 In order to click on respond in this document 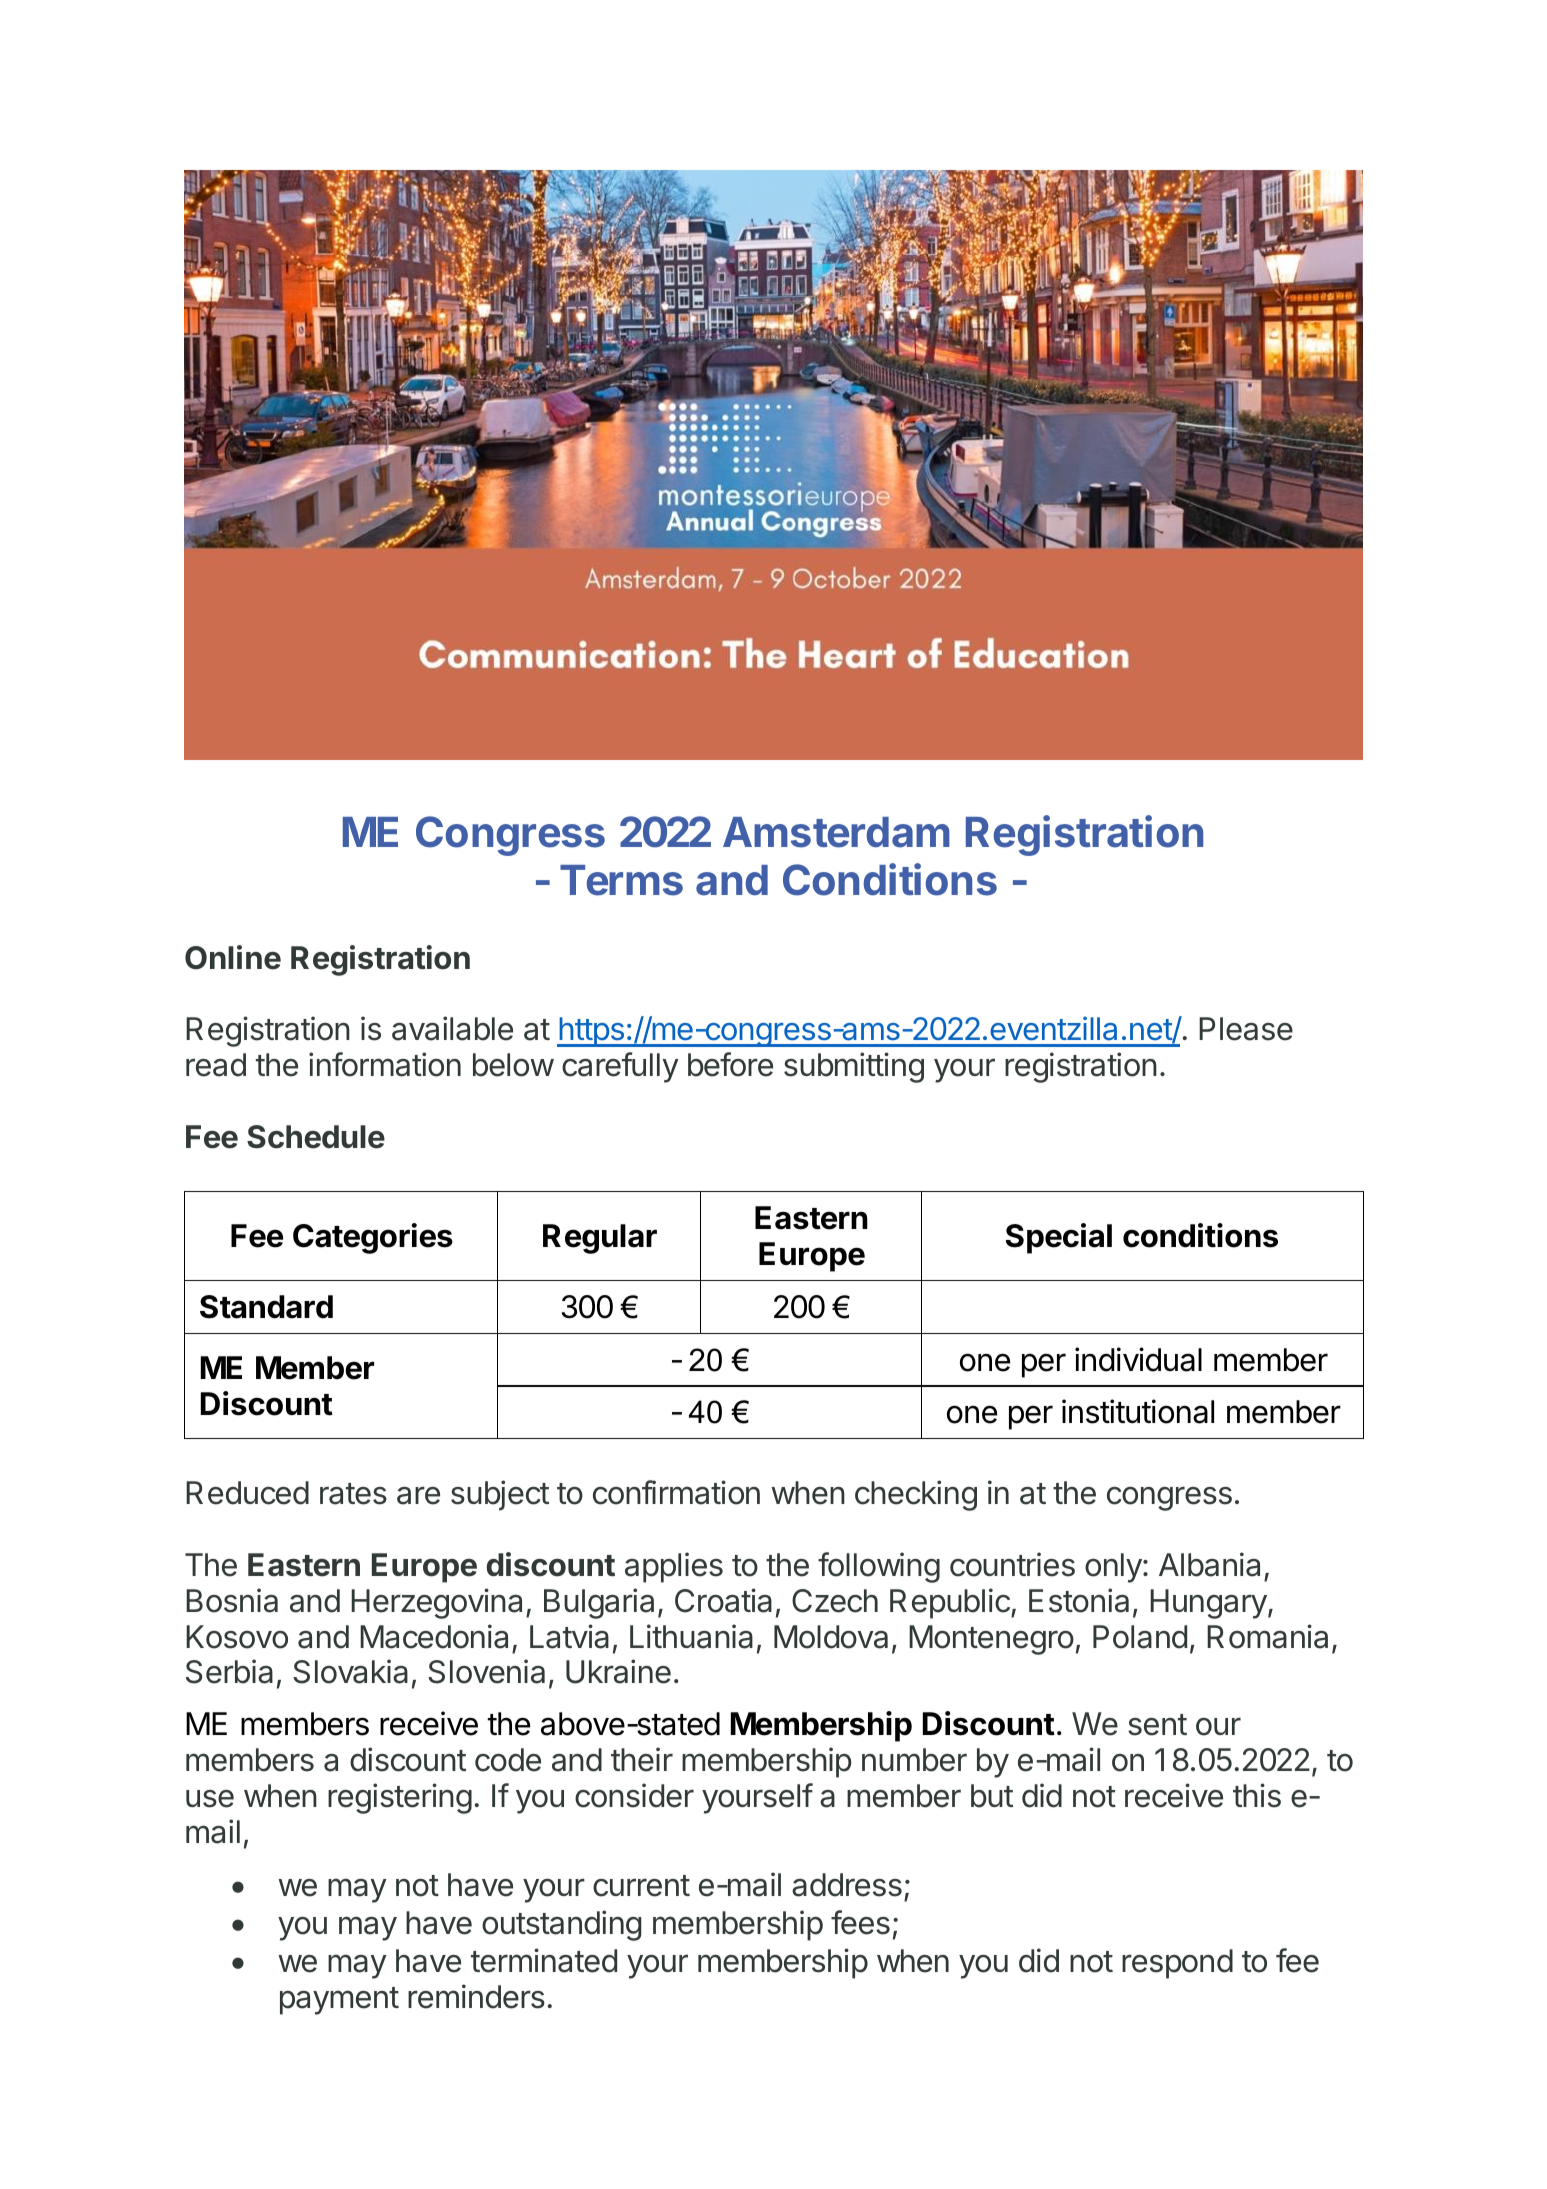, I will do `click(1177, 1964)`.
